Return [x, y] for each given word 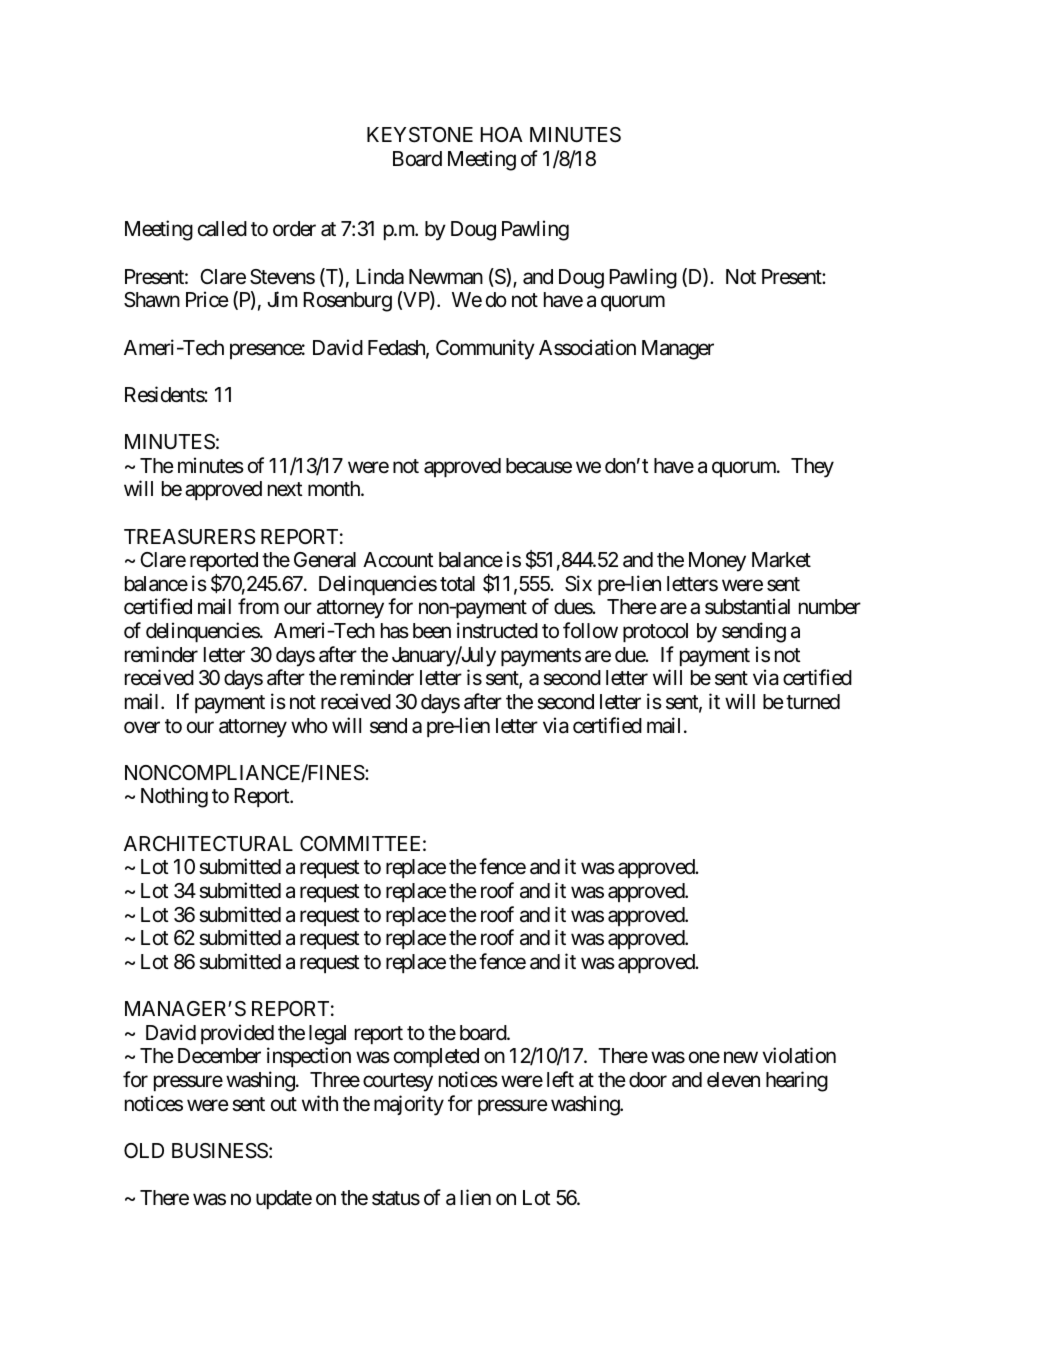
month [335, 488]
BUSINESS [220, 1151]
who [309, 725]
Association [587, 347]
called [222, 229]
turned [813, 702]
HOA [501, 134]
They [812, 468]
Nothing [174, 797]
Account [398, 560]
